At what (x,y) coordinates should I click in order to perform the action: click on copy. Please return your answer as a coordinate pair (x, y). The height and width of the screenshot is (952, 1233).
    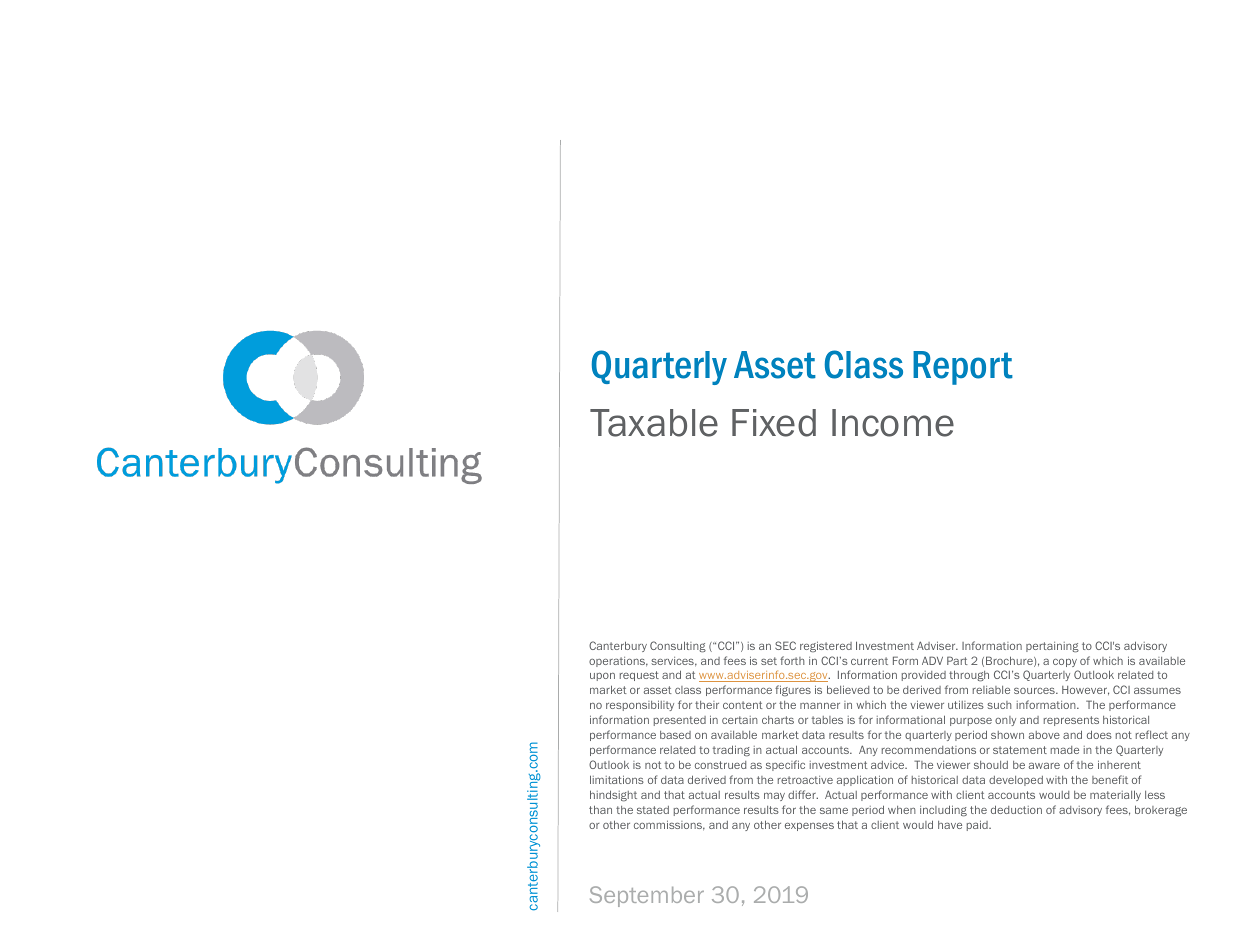
    Looking at the image, I should click on (1065, 663).
